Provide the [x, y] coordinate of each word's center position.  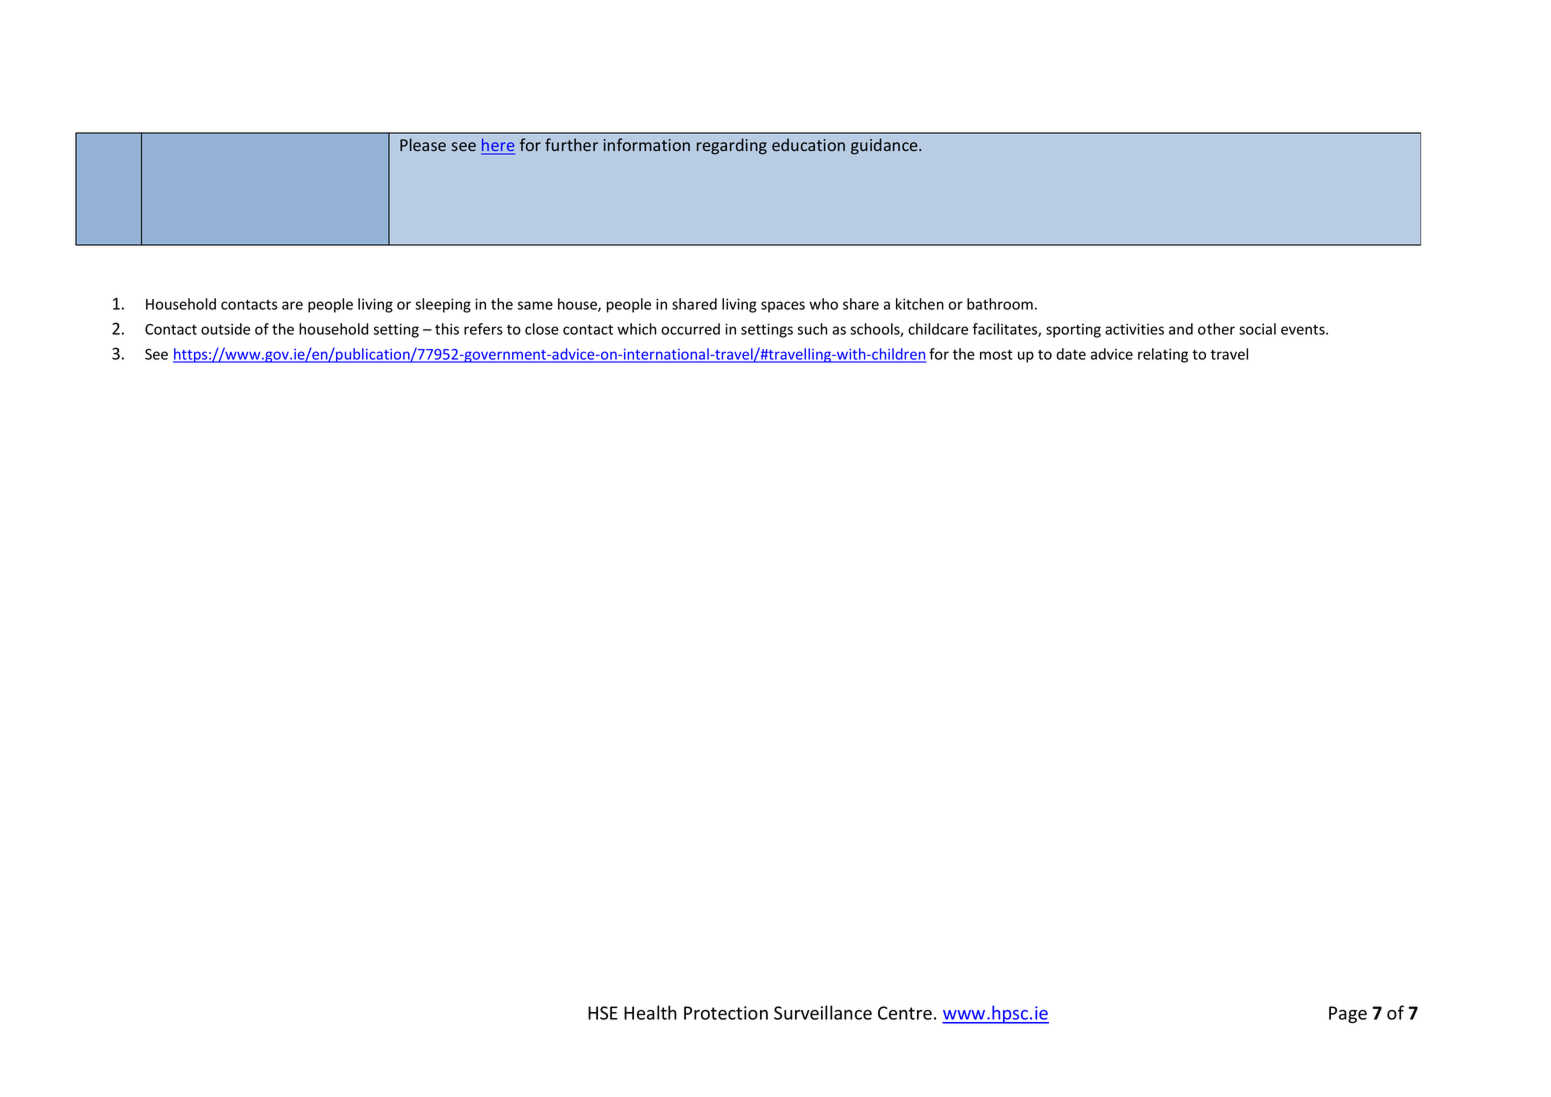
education [808, 144]
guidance [885, 146]
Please [423, 144]
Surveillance [823, 1012]
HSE [603, 1013]
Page [1348, 1014]
